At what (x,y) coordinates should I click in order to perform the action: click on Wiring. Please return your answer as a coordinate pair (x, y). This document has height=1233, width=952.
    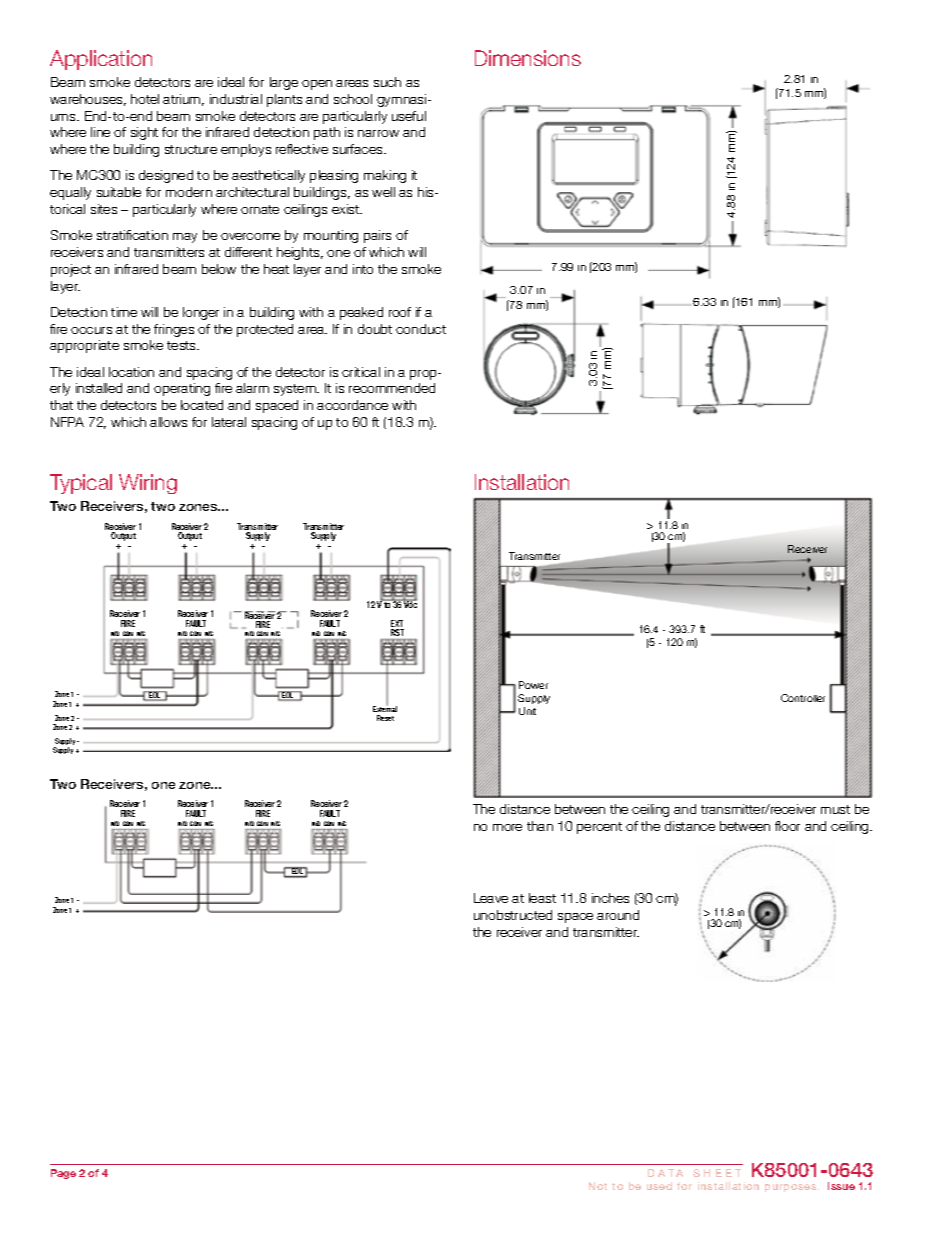
    Looking at the image, I should click on (148, 484).
